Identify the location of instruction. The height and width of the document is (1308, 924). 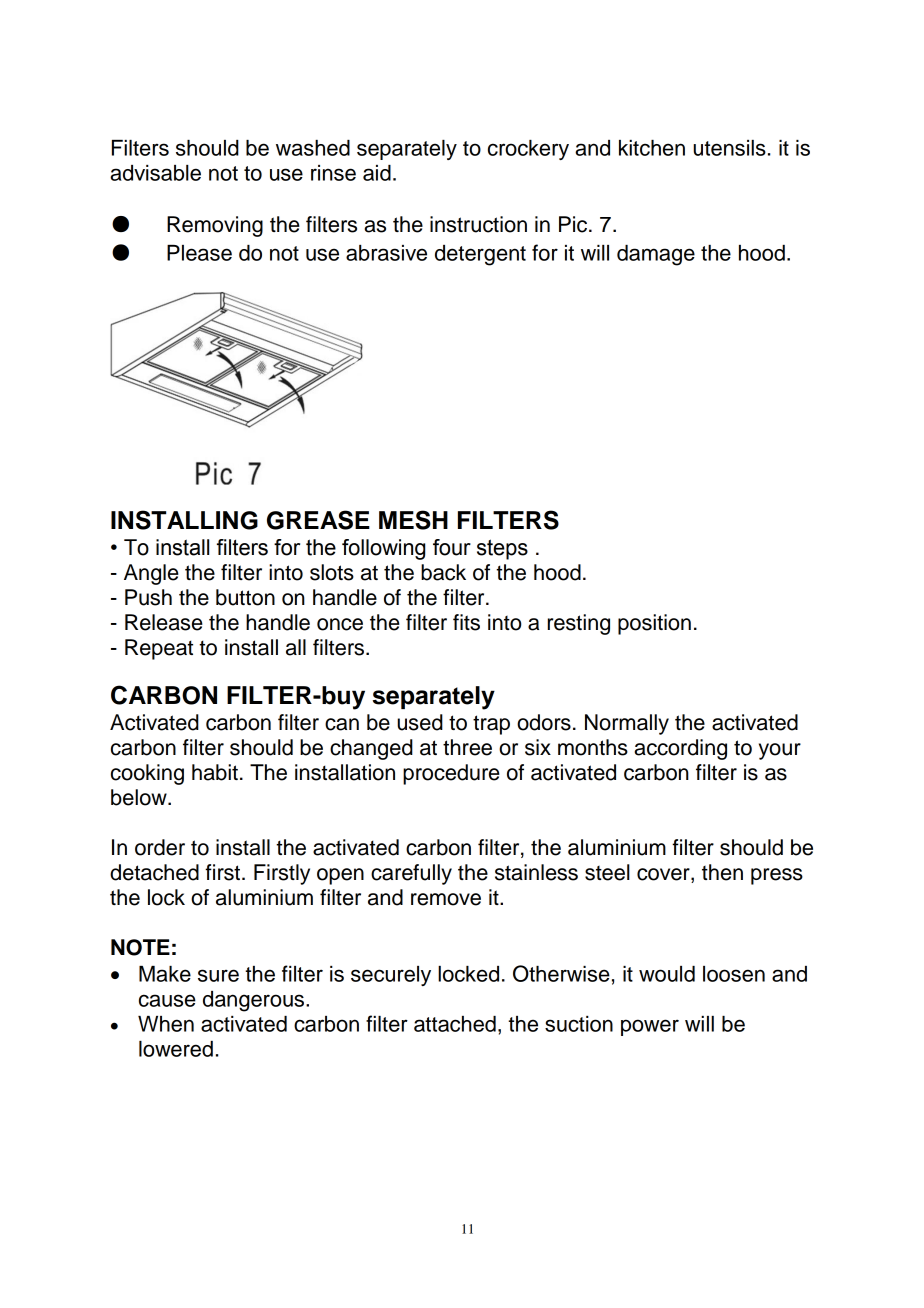
(478, 224).
